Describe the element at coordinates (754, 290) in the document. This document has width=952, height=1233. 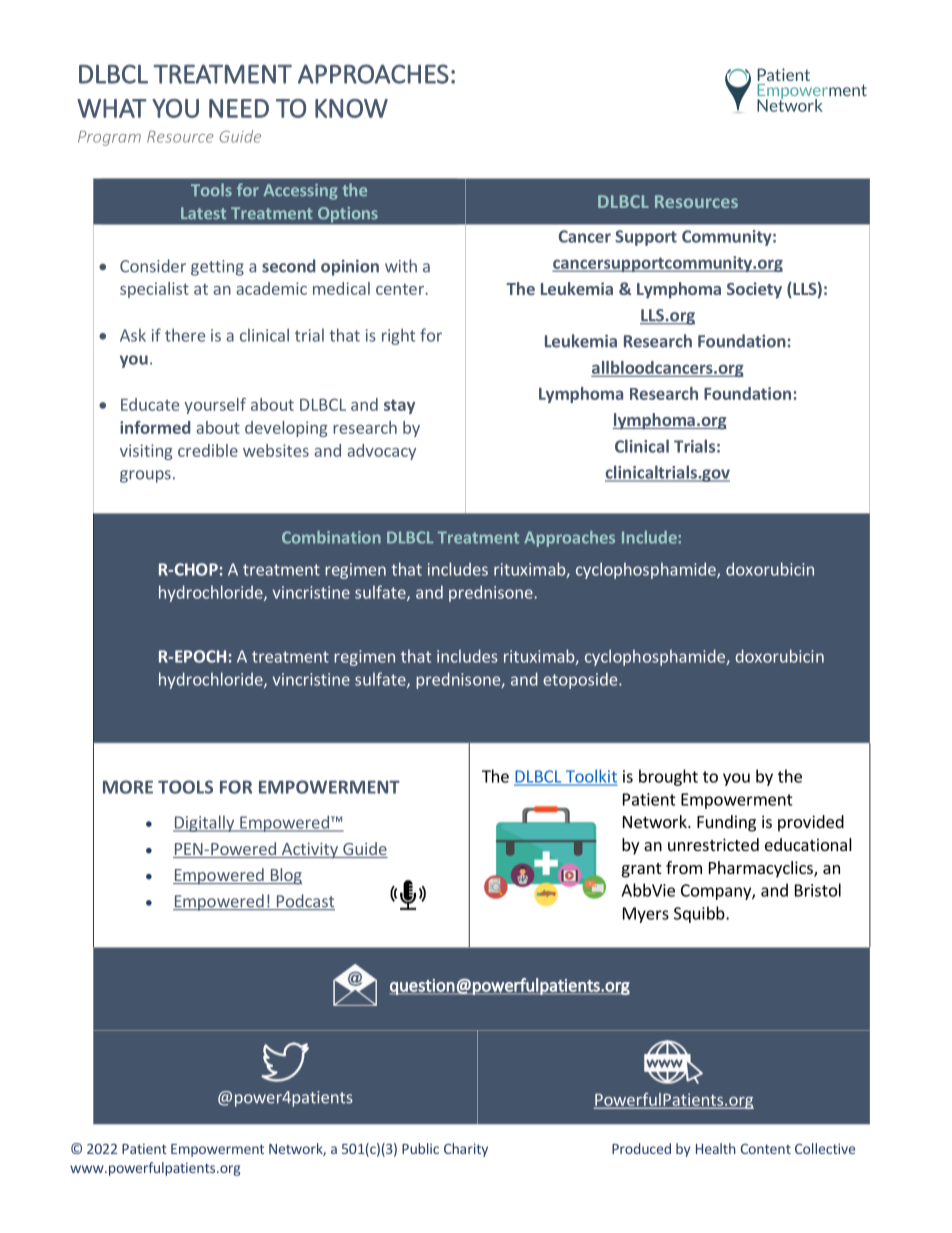
I see `Society` at that location.
